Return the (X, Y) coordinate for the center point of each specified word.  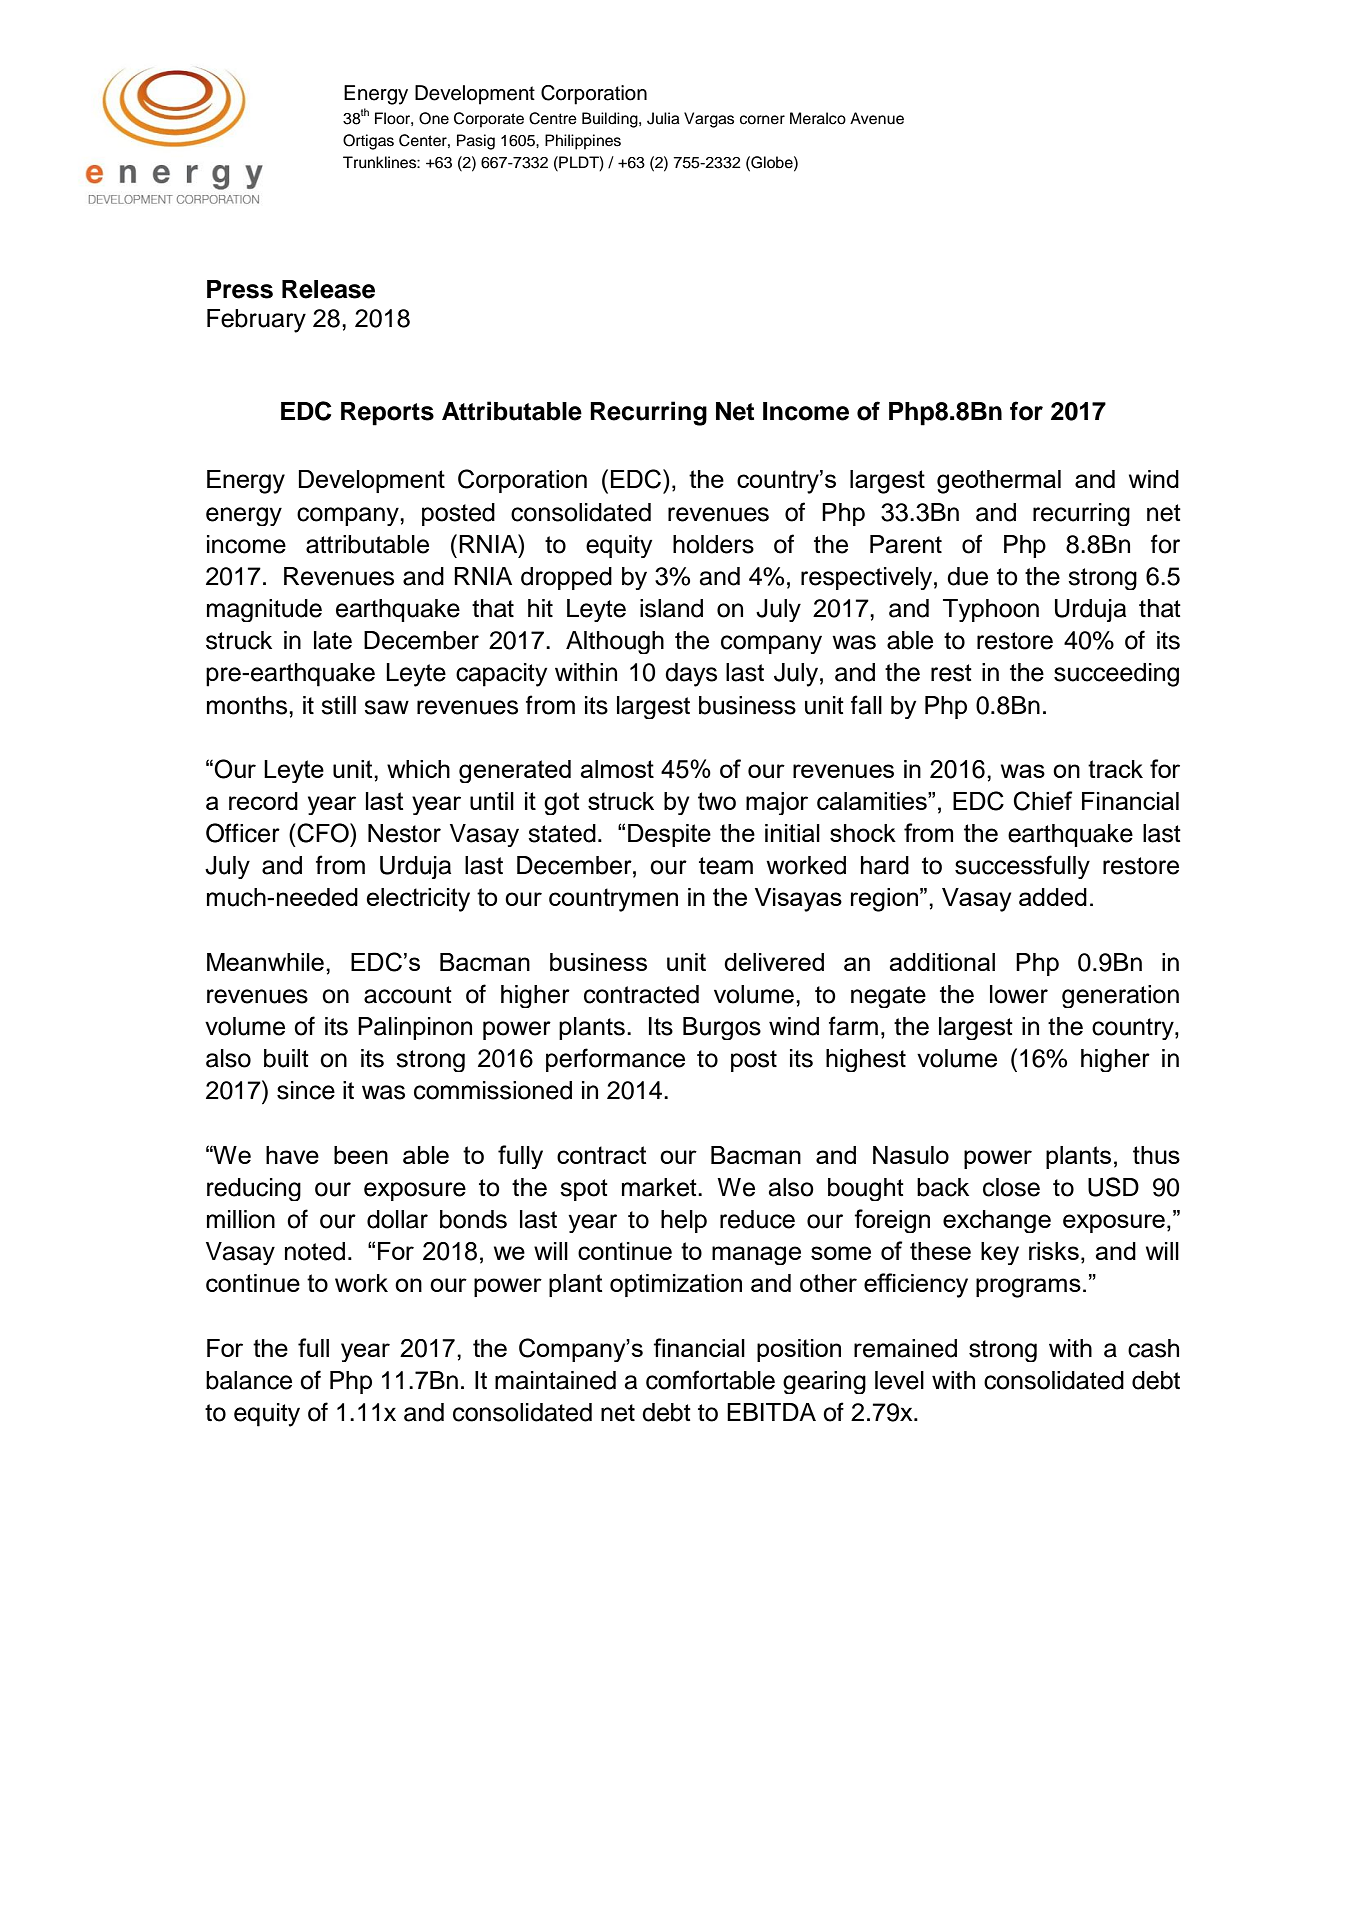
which (418, 769)
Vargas (709, 120)
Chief (1043, 801)
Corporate (489, 120)
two (717, 801)
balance (249, 1380)
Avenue (877, 118)
